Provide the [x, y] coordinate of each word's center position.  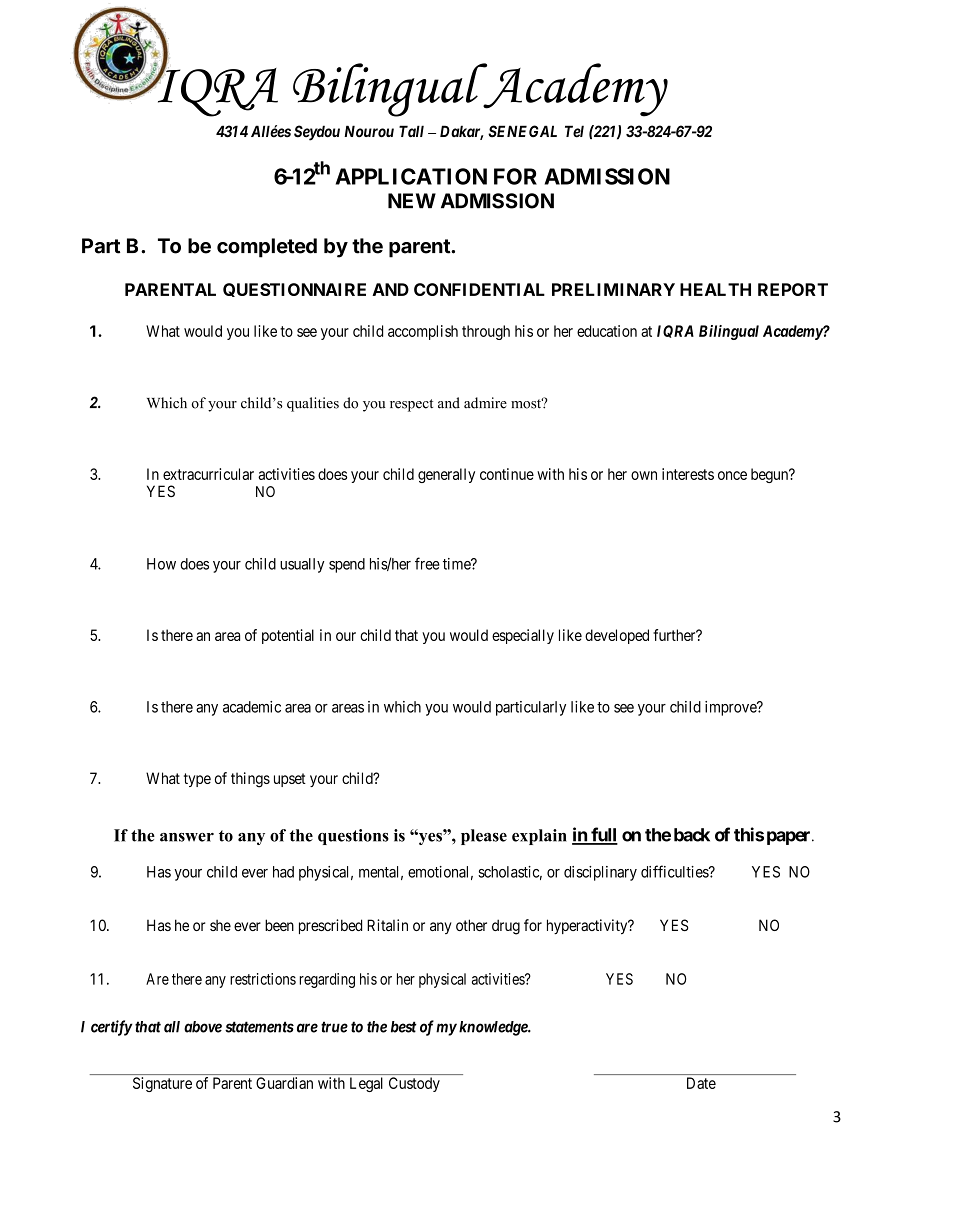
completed [267, 248]
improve [731, 708]
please [484, 837]
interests [688, 474]
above [203, 1027]
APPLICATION [411, 176]
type [197, 780]
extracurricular [208, 474]
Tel [574, 131]
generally [446, 475]
